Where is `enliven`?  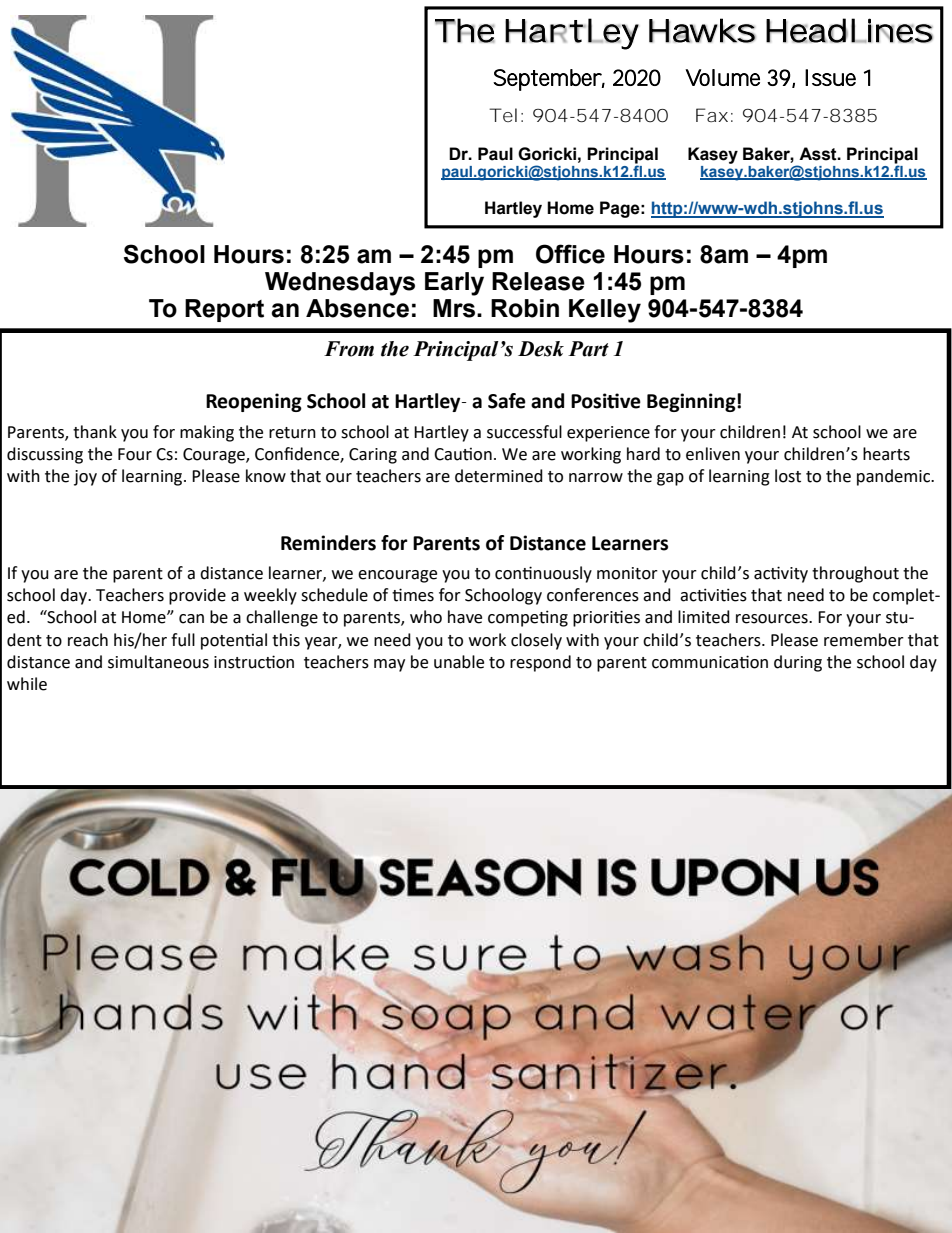
enliven is located at coordinates (713, 454).
